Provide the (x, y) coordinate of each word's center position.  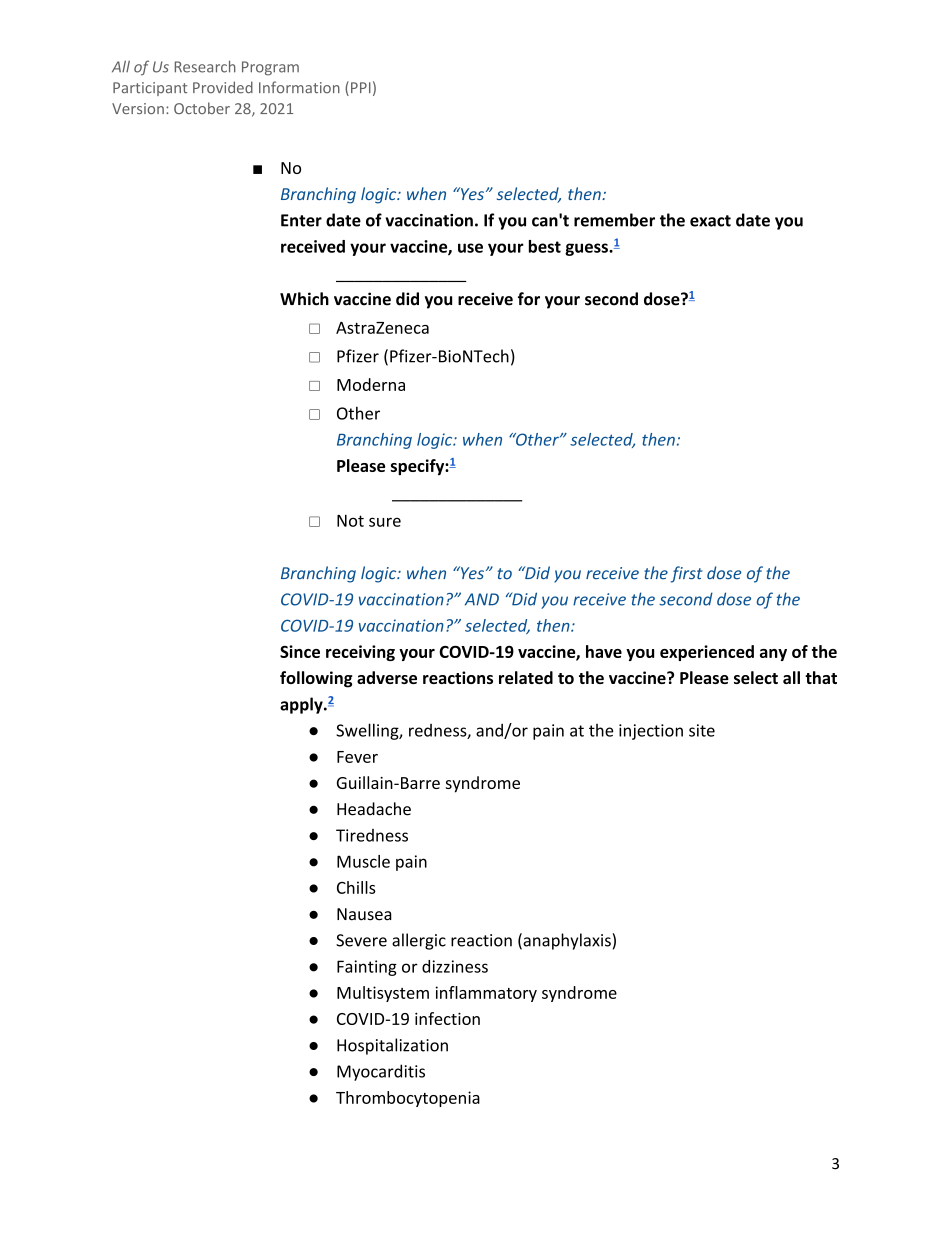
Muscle (363, 861)
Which (304, 299)
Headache (374, 809)
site (702, 730)
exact (710, 221)
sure (385, 522)
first (686, 574)
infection (447, 1018)
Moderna (371, 384)
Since (300, 651)
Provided (223, 87)
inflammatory (486, 994)
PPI (361, 87)
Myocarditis (381, 1072)
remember (614, 220)
